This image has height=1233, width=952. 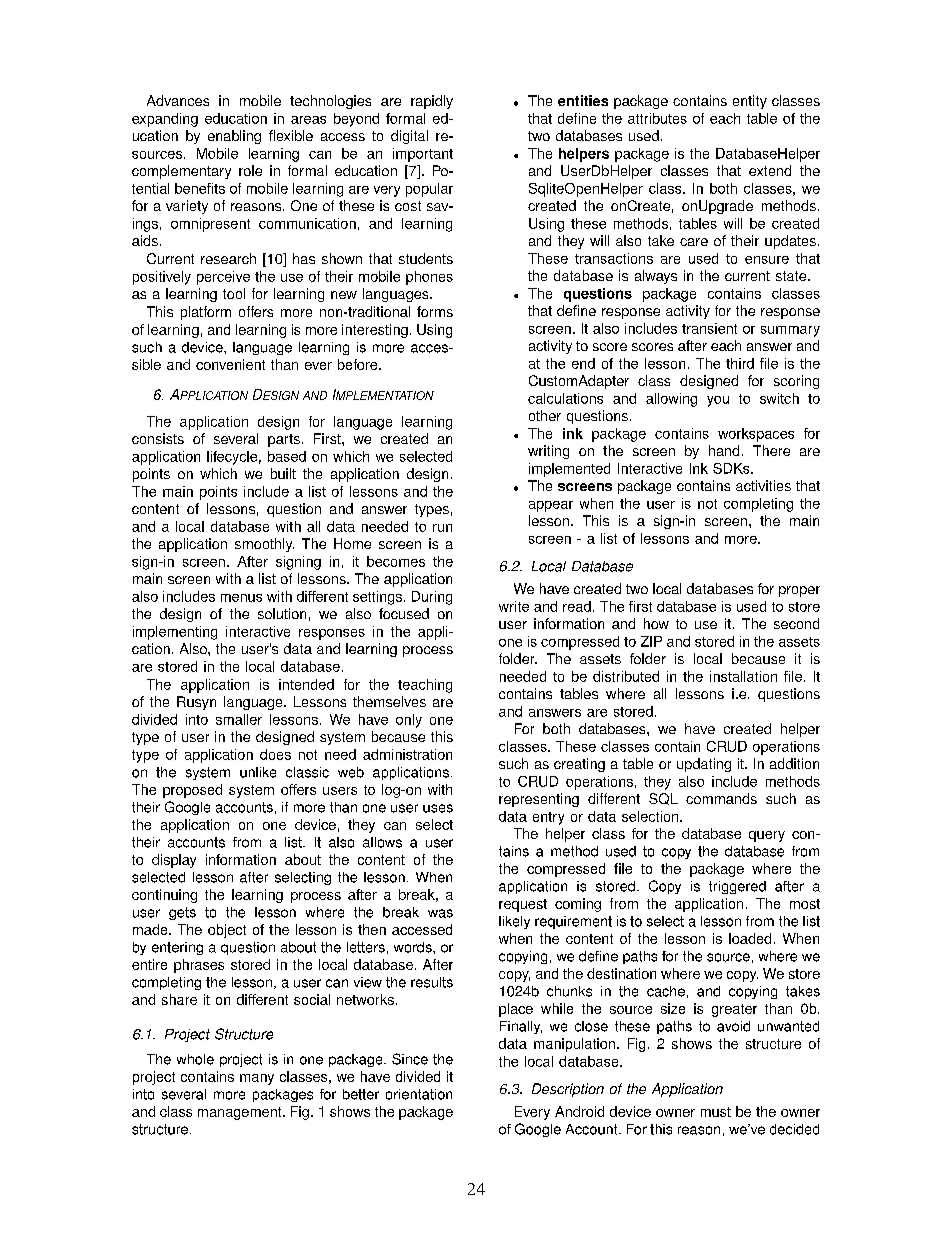 I want to click on rapidly, so click(x=432, y=102).
